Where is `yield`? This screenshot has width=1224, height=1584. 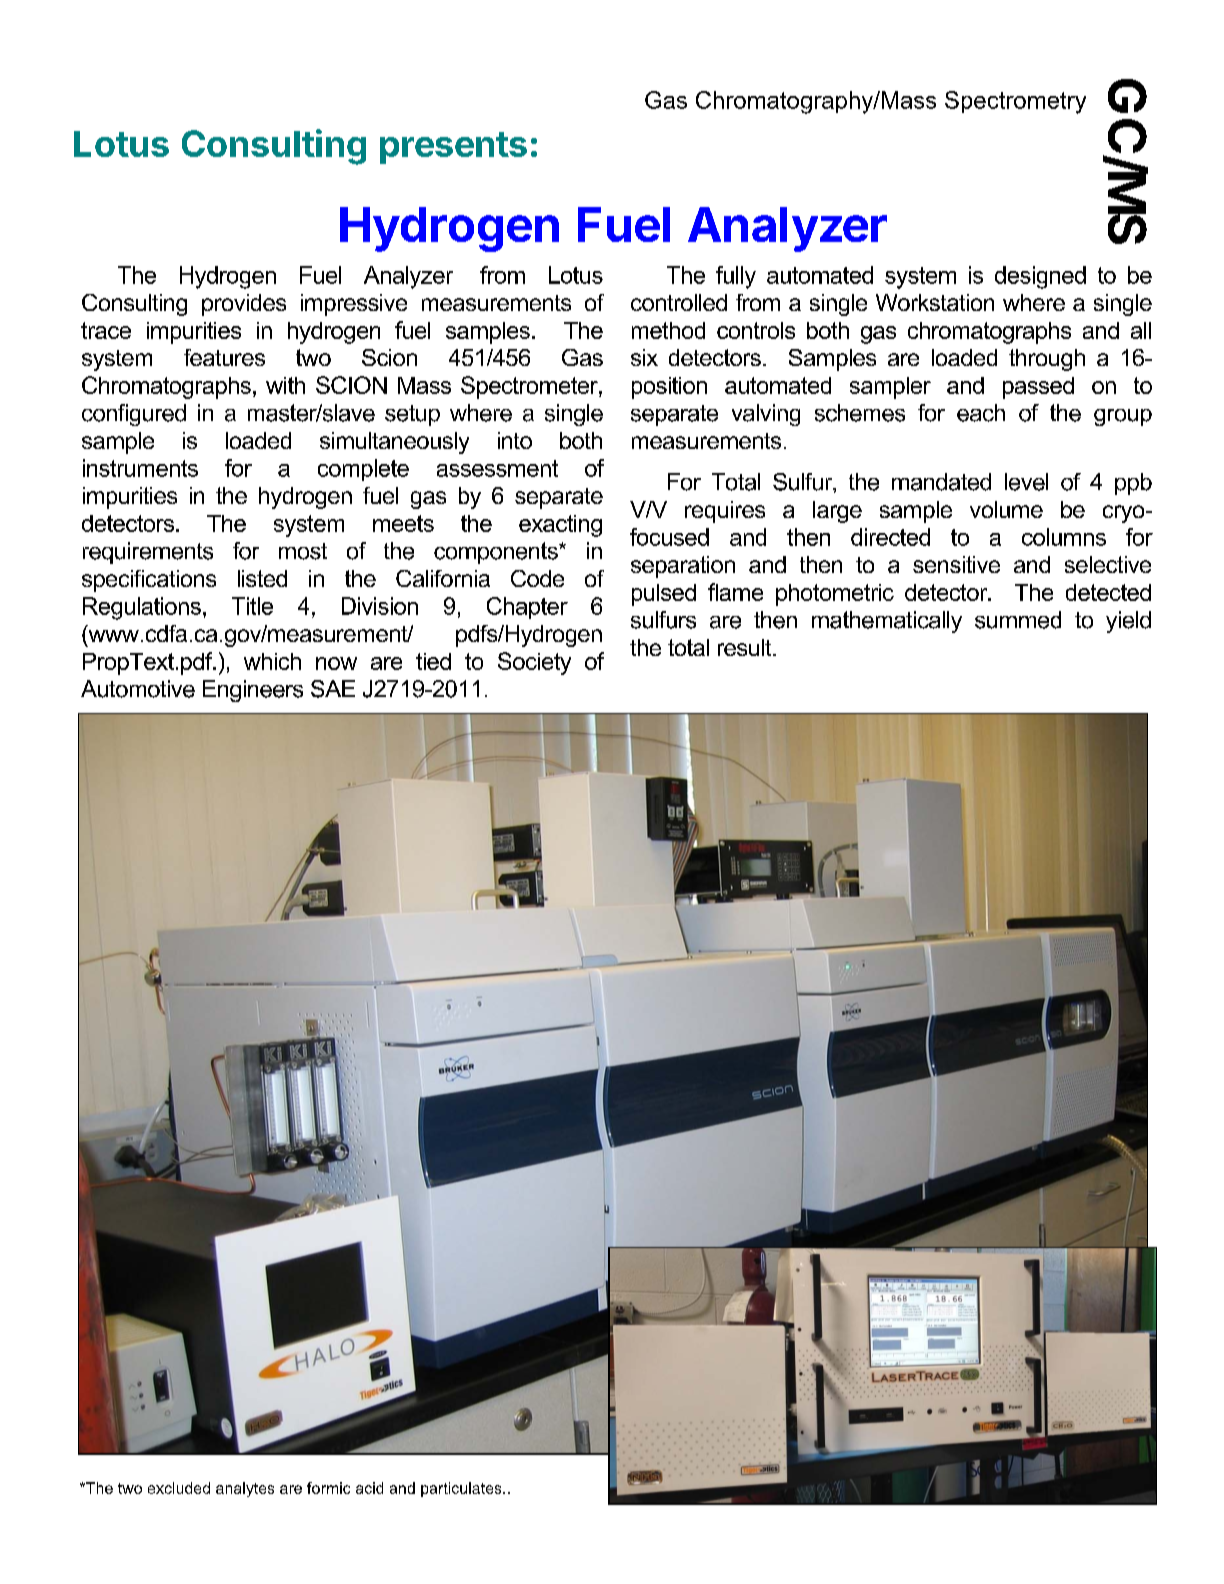
yield is located at coordinates (1128, 622).
